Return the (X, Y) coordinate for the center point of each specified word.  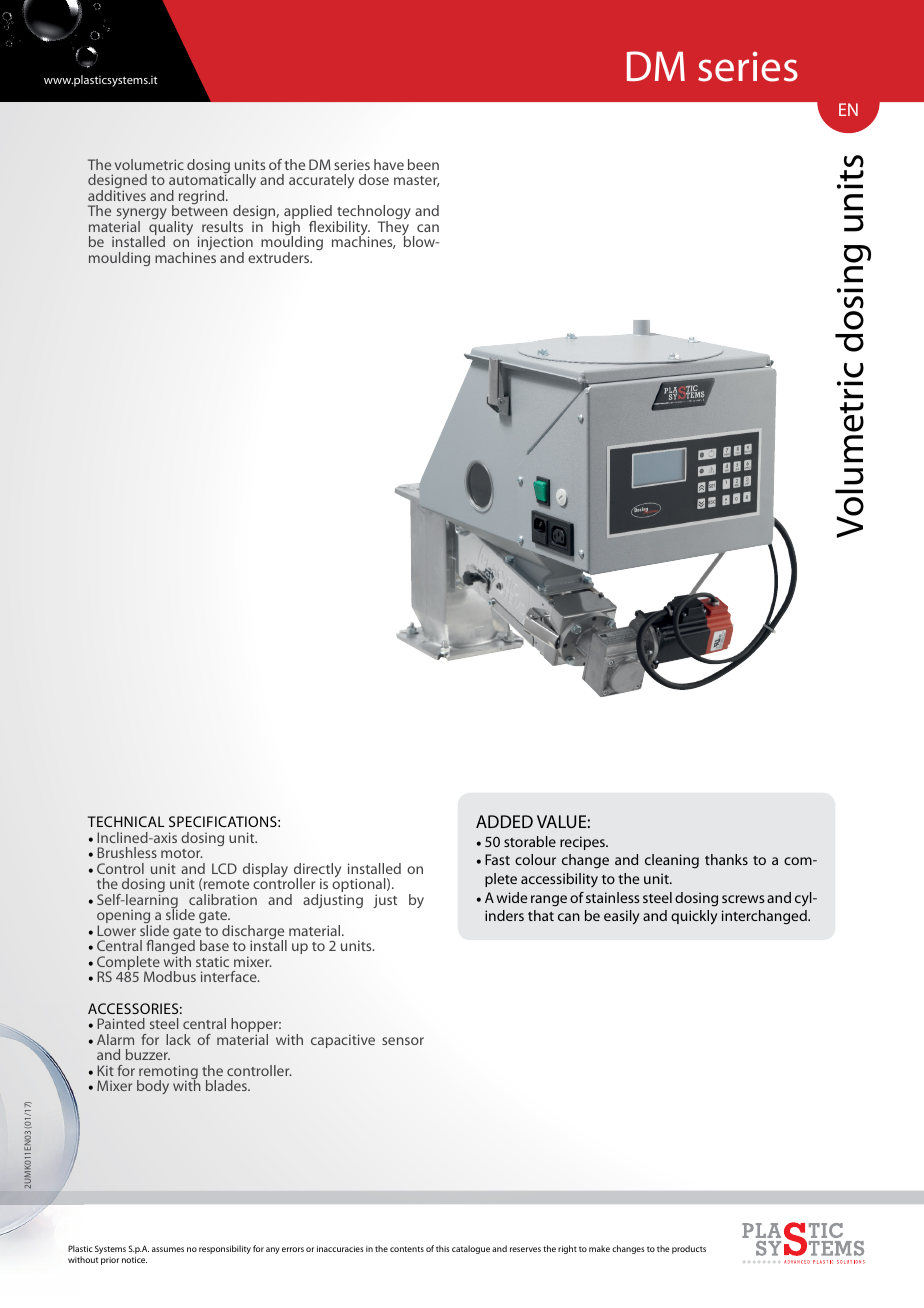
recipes (583, 843)
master (417, 181)
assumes (168, 1249)
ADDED (504, 821)
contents (407, 1249)
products (689, 1249)
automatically (212, 182)
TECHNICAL (126, 821)
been (423, 164)
